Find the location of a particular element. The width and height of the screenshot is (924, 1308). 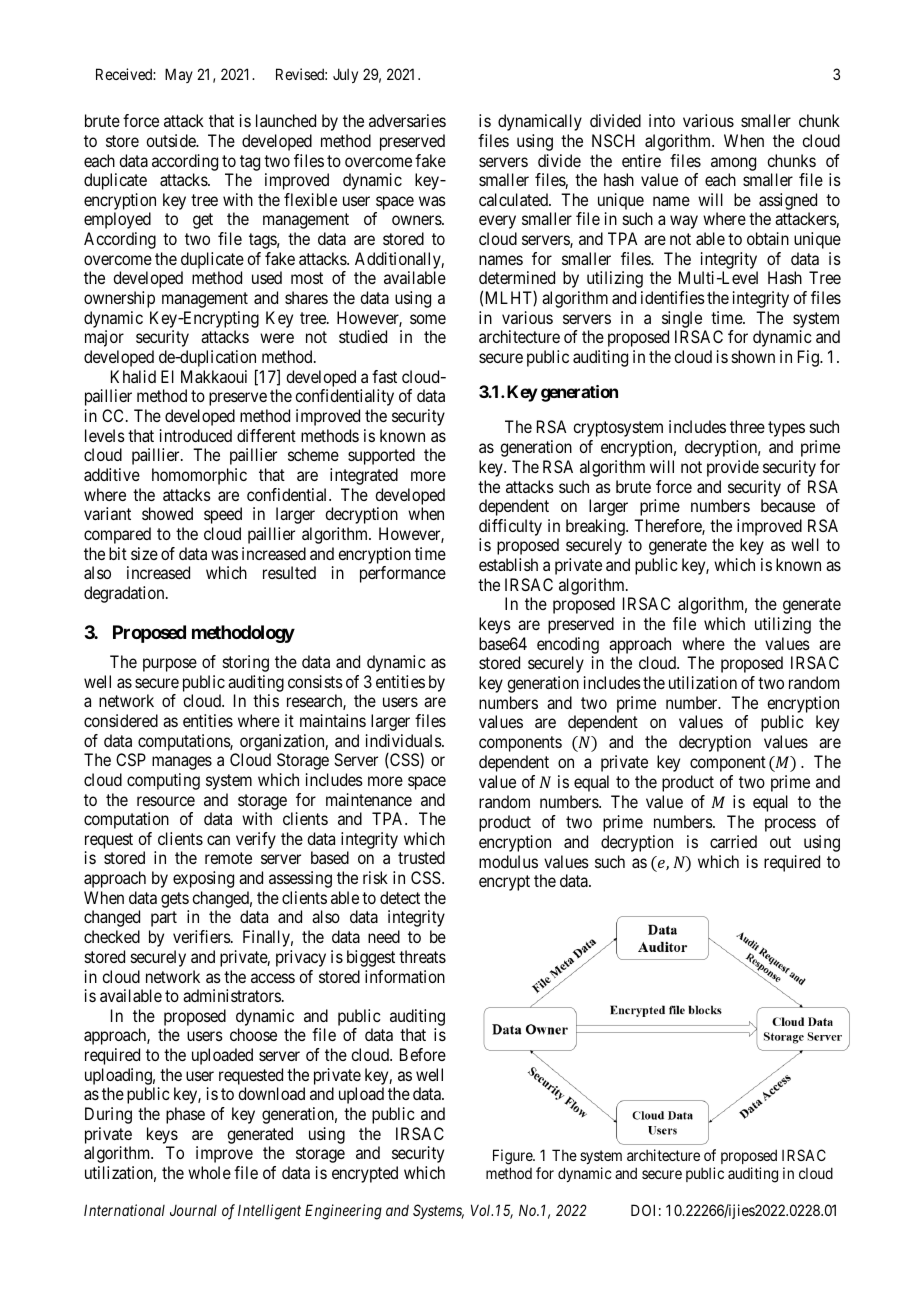

Before is located at coordinates (423, 1054).
